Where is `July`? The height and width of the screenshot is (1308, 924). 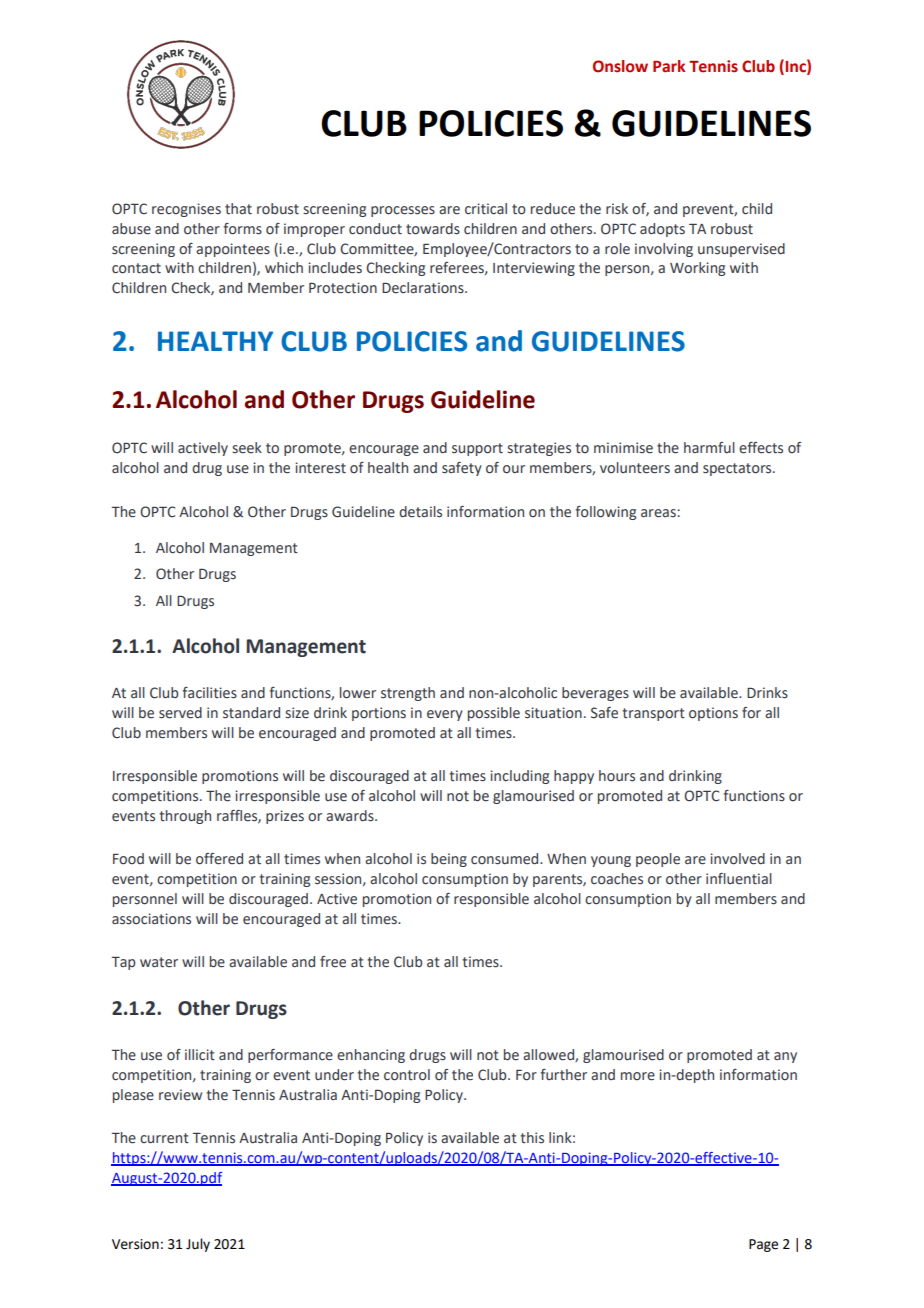
July is located at coordinates (198, 1245).
